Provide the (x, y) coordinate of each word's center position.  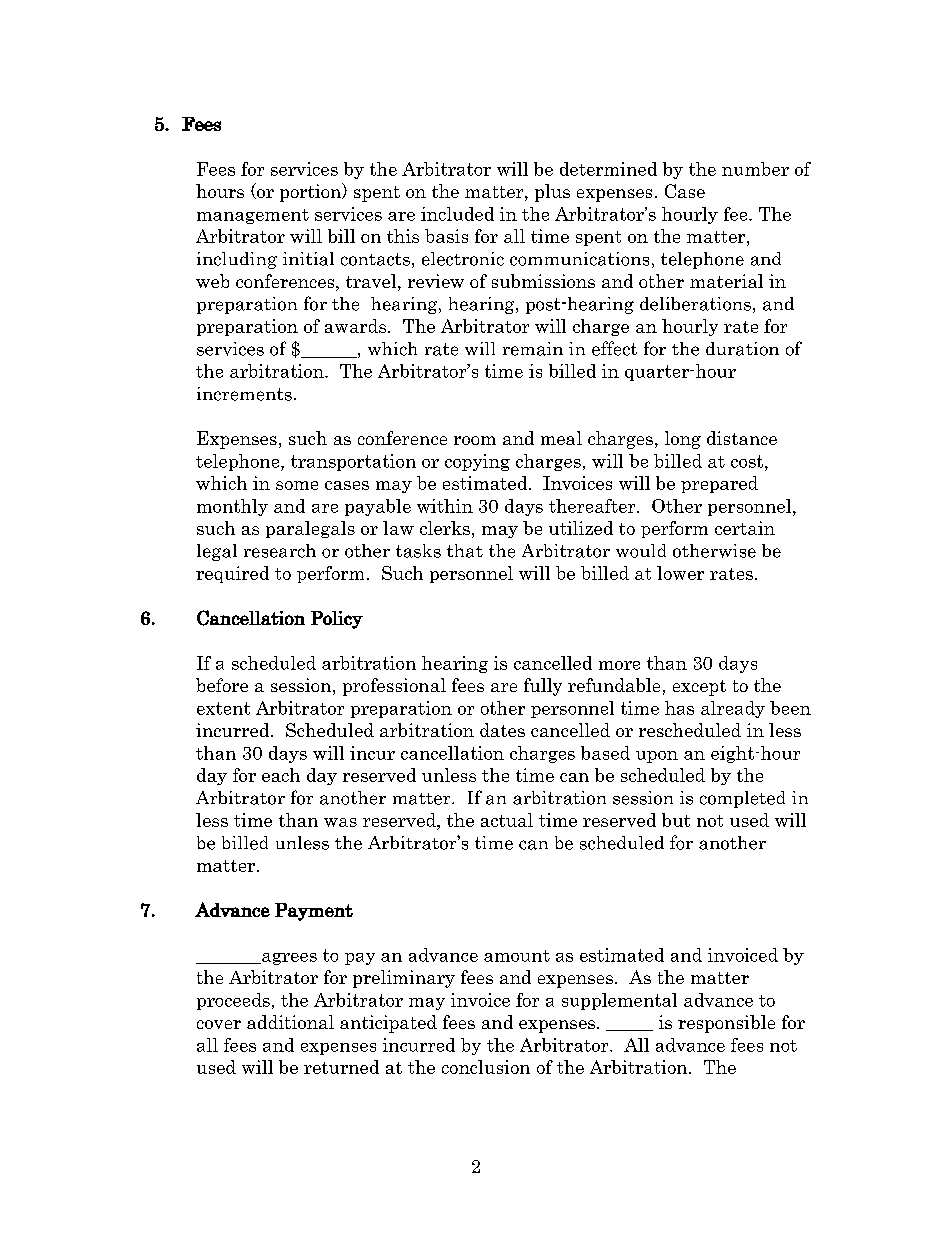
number (755, 169)
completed (742, 799)
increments (244, 394)
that (465, 551)
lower (680, 573)
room (475, 440)
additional (290, 1022)
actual (507, 820)
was (340, 822)
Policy (337, 620)
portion (312, 192)
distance (742, 438)
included (457, 214)
